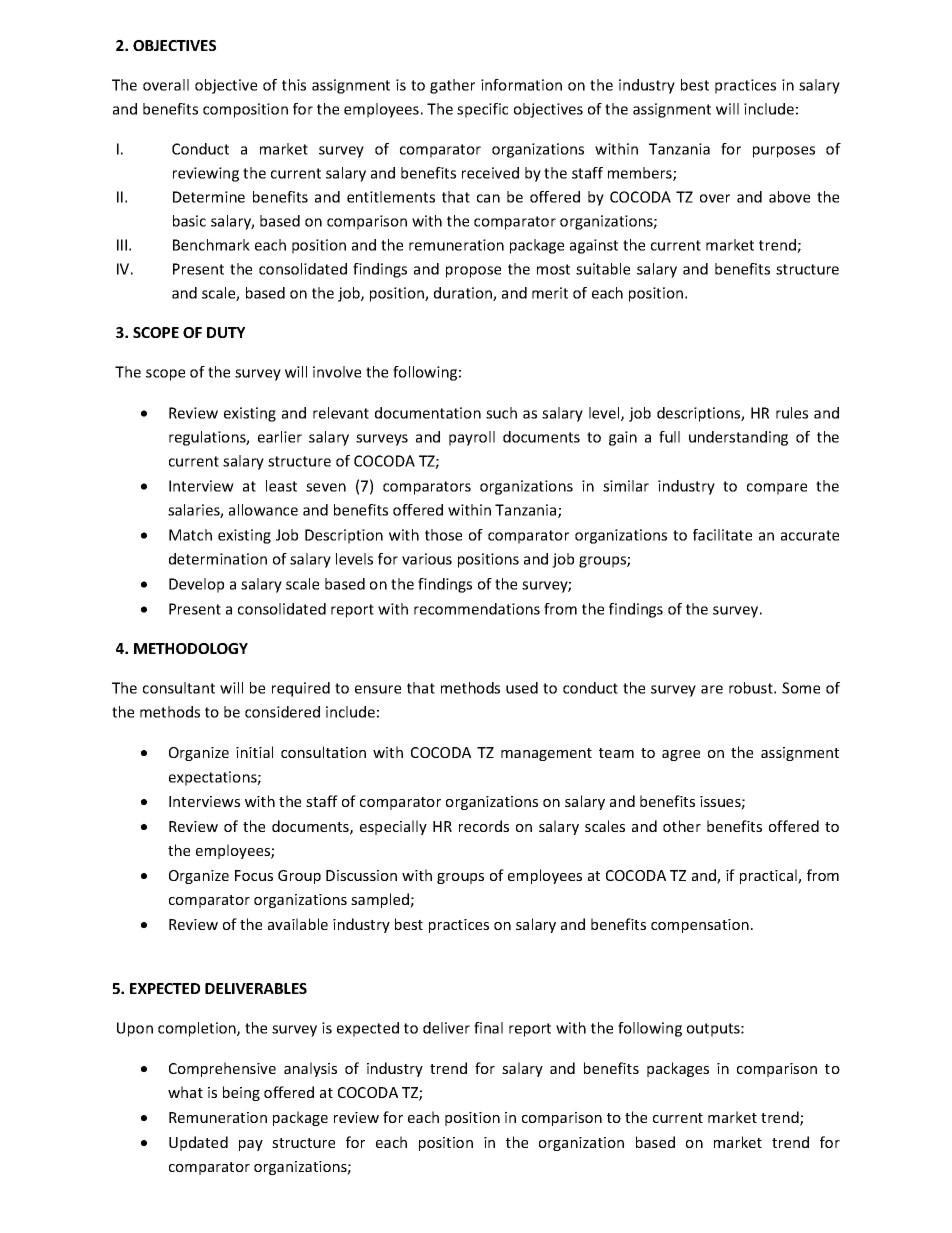 The image size is (952, 1233). What do you see at coordinates (241, 1093) in the image?
I see `being` at bounding box center [241, 1093].
